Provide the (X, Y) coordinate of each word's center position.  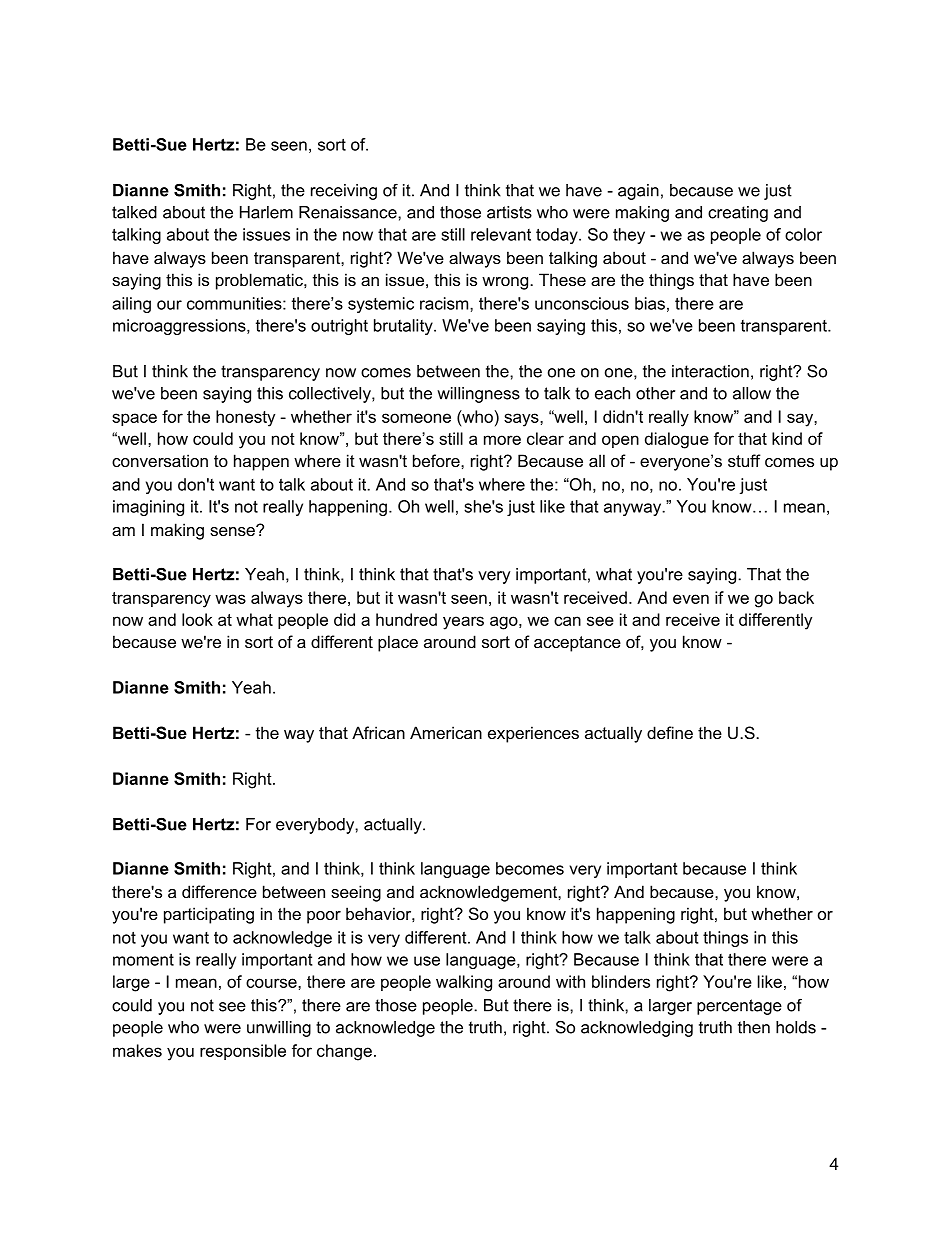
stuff (744, 460)
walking (464, 983)
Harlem (266, 212)
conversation (160, 460)
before (437, 460)
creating (738, 214)
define (670, 732)
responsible (243, 1052)
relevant (501, 234)
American (446, 732)
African (378, 732)
